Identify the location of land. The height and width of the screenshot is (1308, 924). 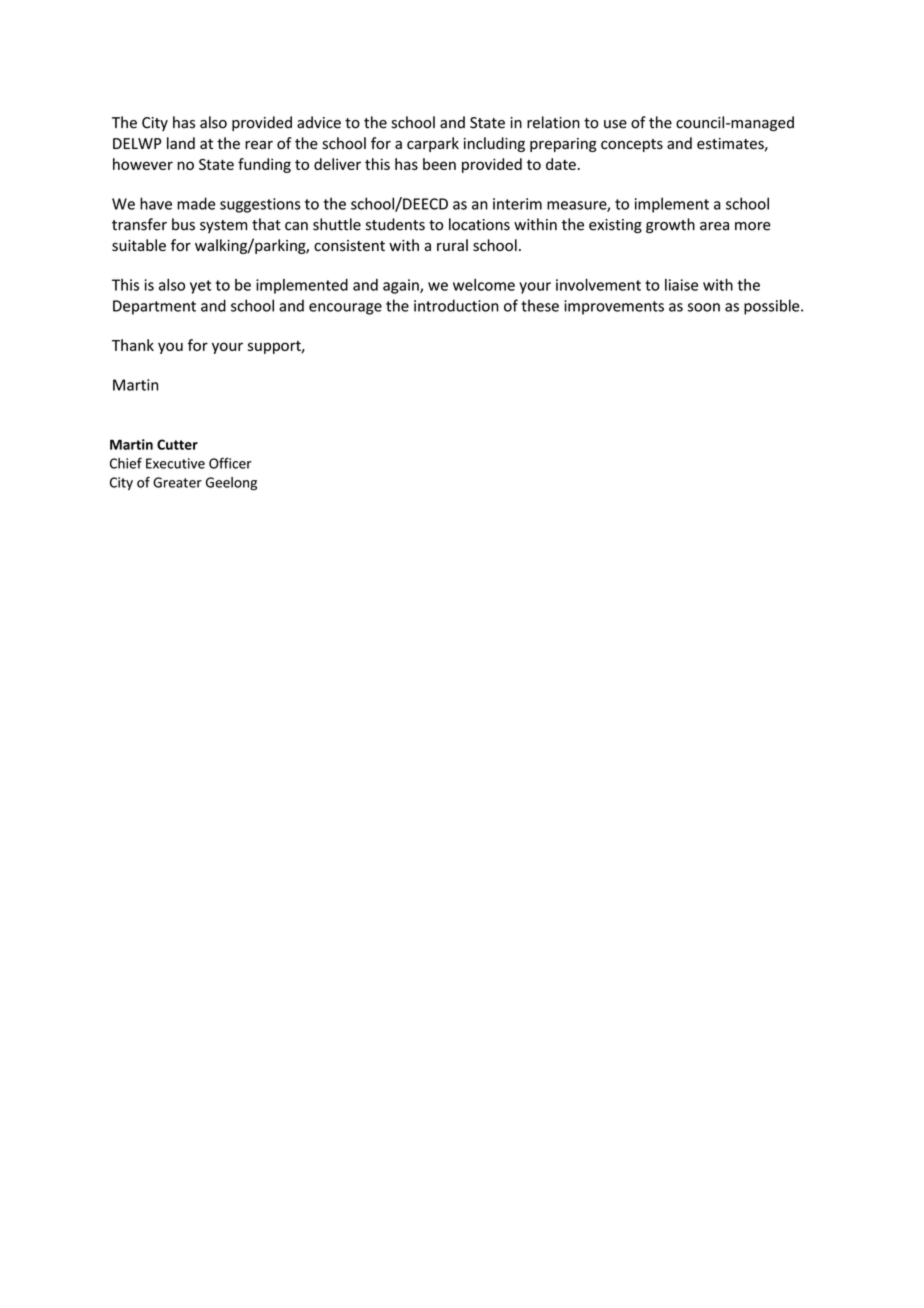
(181, 143).
